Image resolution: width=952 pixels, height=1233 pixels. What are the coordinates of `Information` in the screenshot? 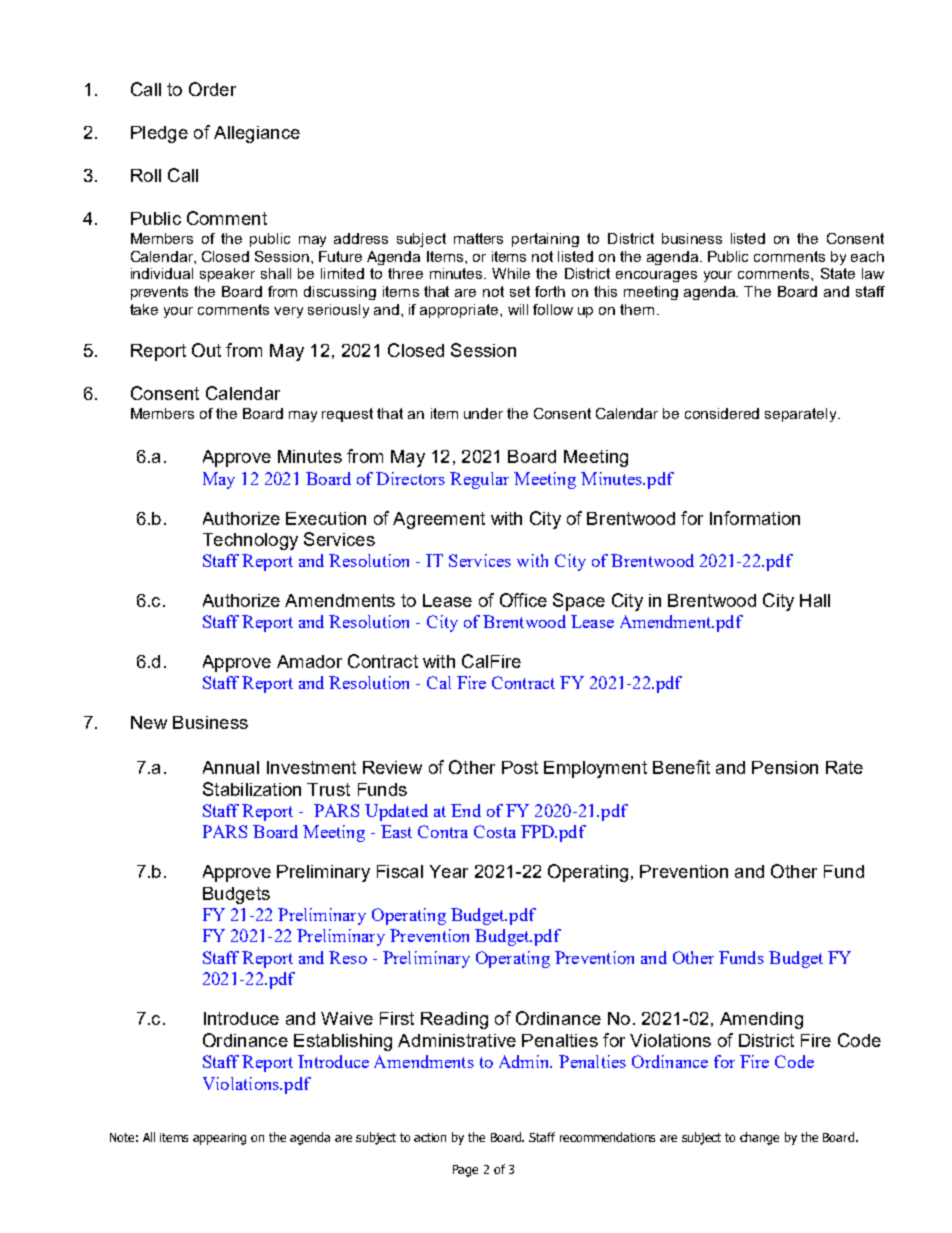 It's located at (755, 518).
